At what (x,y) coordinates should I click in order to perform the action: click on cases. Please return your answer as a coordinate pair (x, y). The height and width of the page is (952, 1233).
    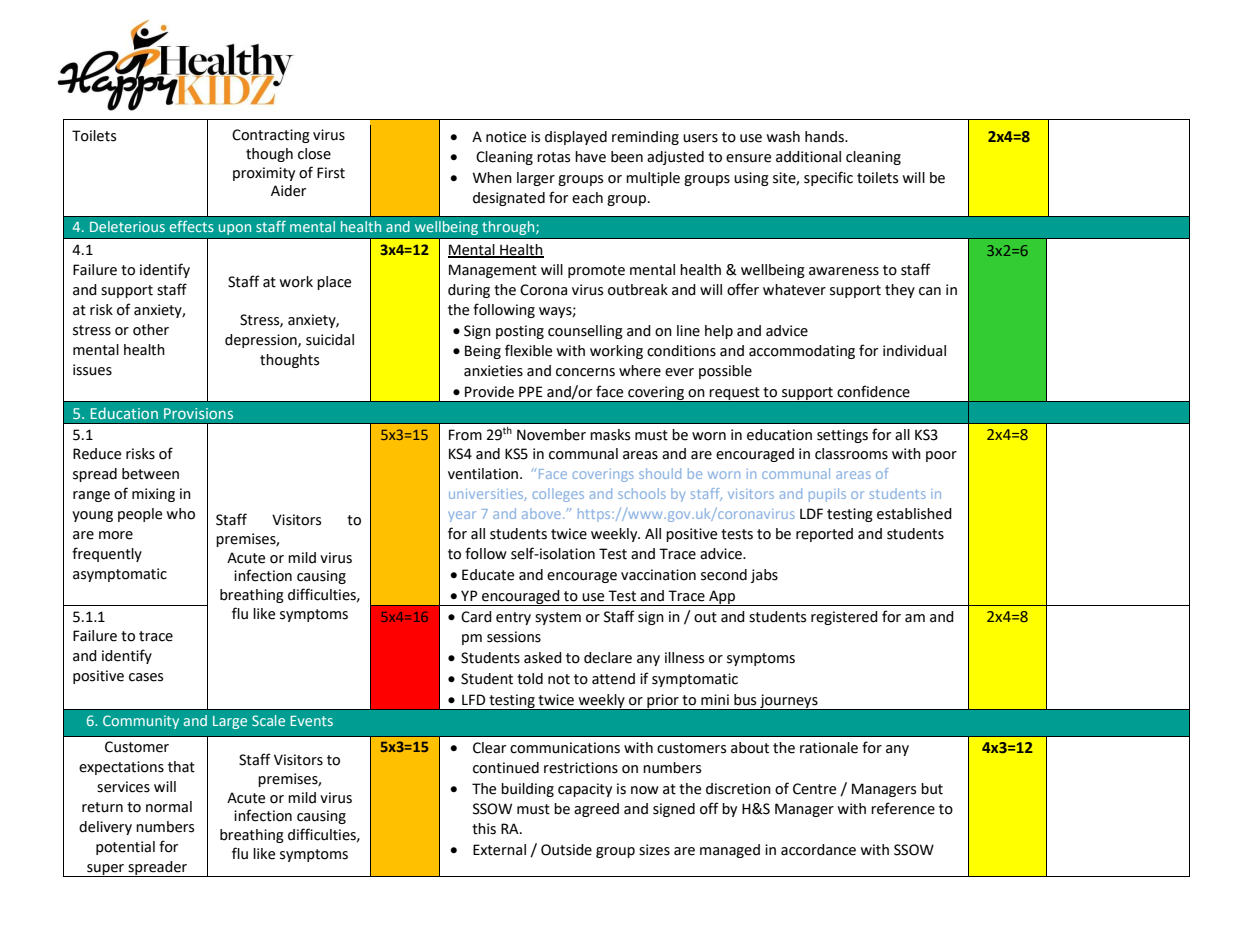
    Looking at the image, I should click on (146, 677).
